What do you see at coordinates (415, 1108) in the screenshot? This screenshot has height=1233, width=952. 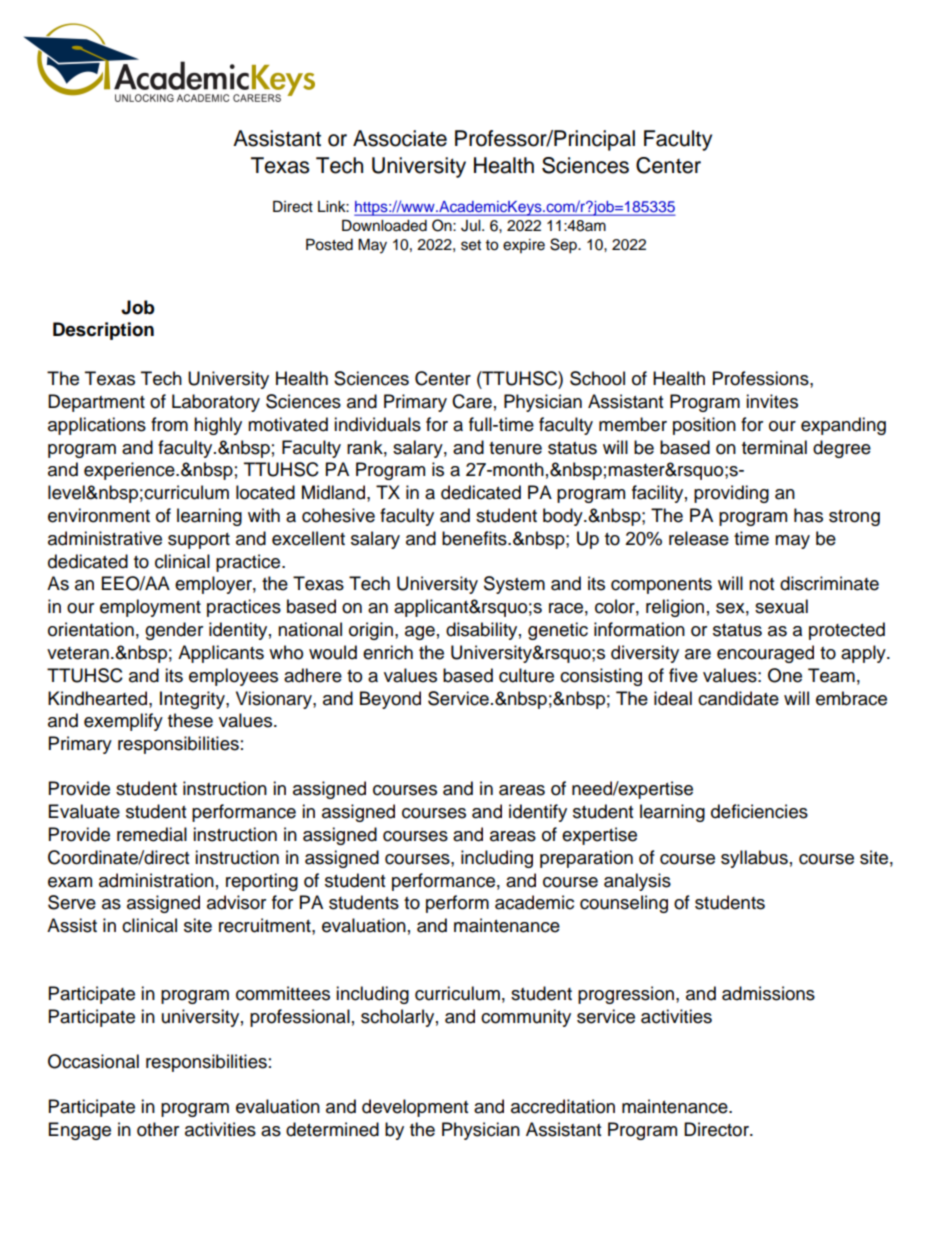 I see `development` at bounding box center [415, 1108].
